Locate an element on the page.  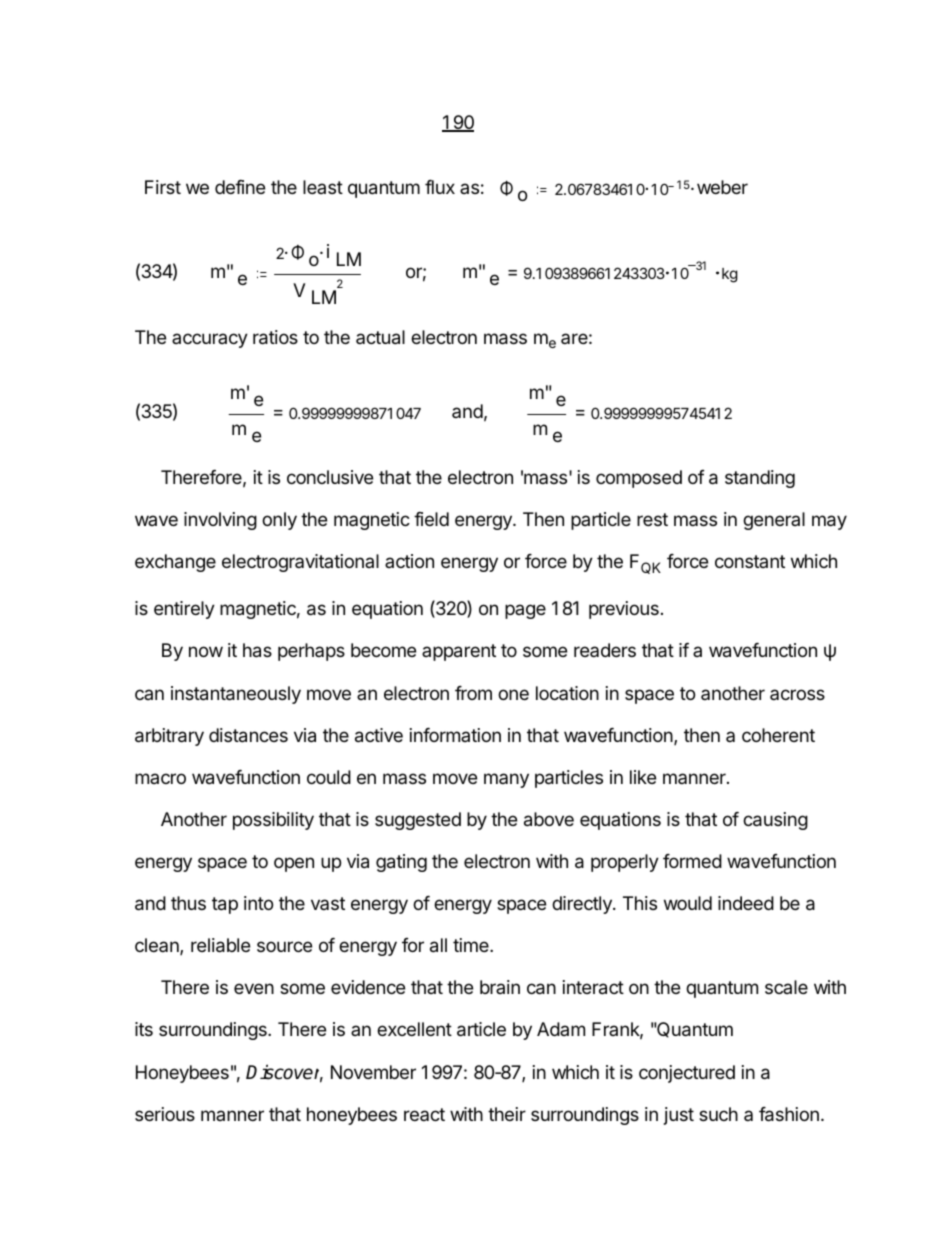
weber is located at coordinates (722, 187).
